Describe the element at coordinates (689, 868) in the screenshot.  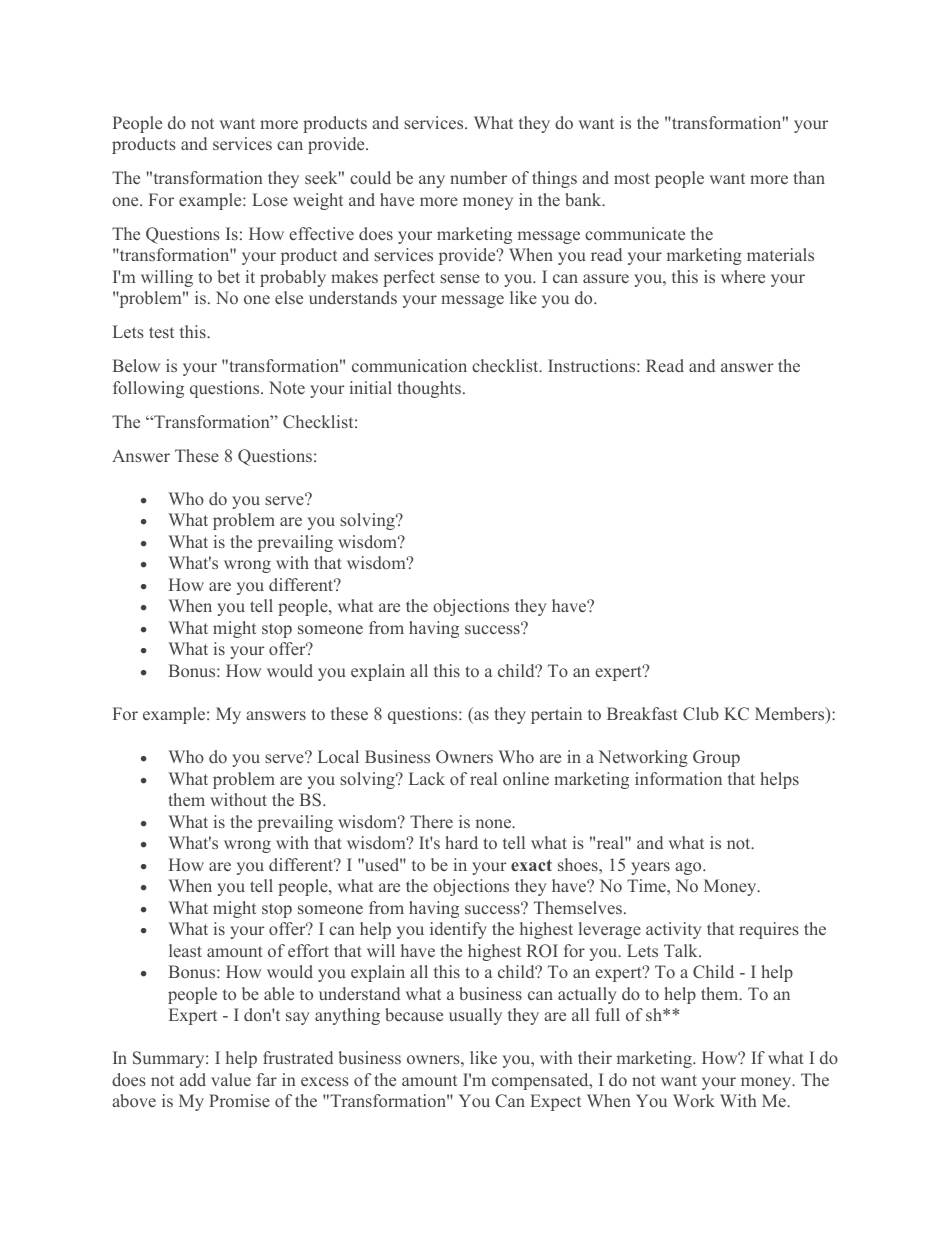
I see `ago` at that location.
